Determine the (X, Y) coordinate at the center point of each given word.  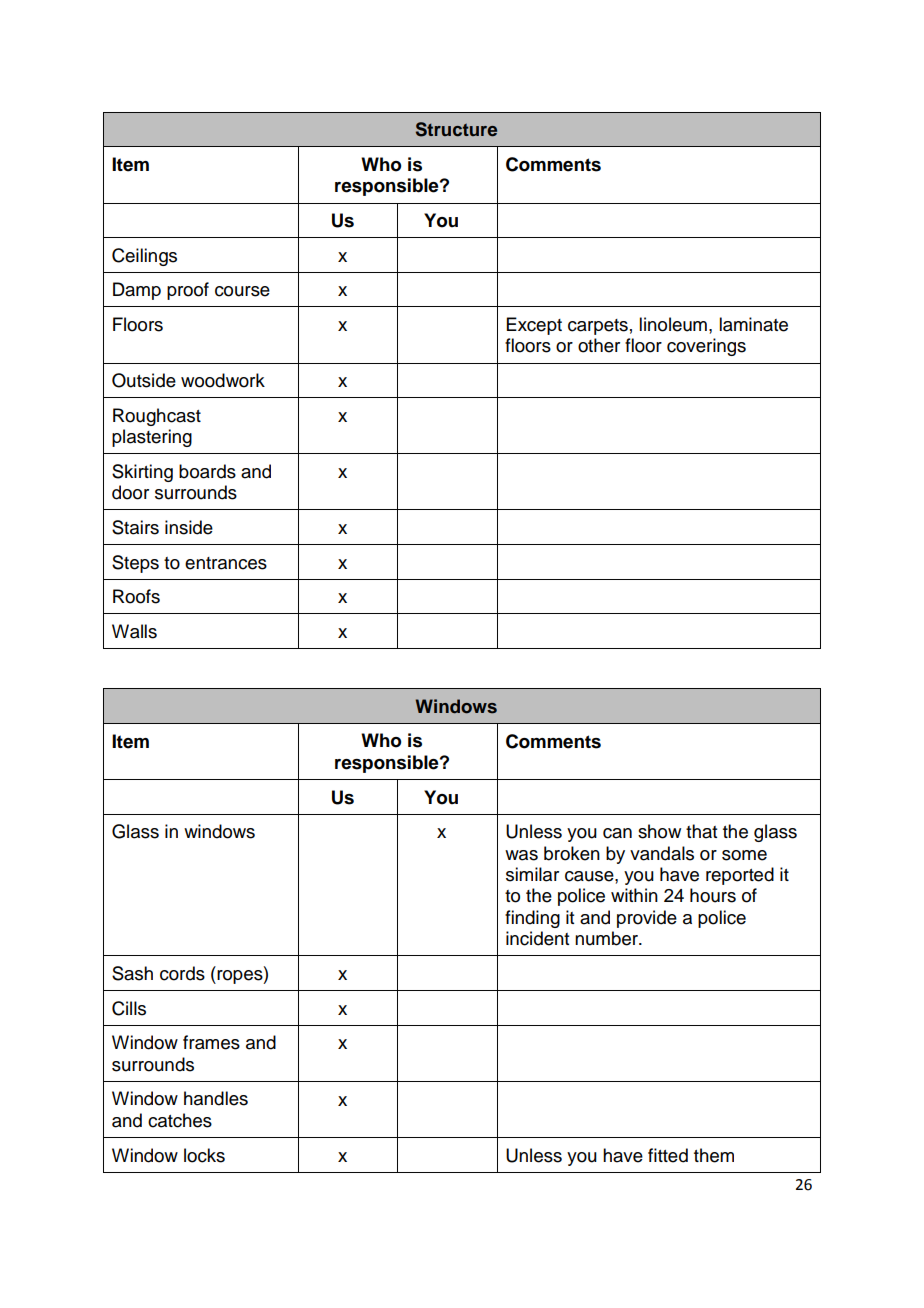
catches (180, 1120)
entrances (226, 563)
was (521, 855)
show (659, 831)
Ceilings (144, 257)
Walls (134, 631)
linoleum (673, 324)
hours (713, 895)
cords (182, 973)
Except (534, 326)
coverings (706, 347)
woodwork (223, 380)
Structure (456, 129)
